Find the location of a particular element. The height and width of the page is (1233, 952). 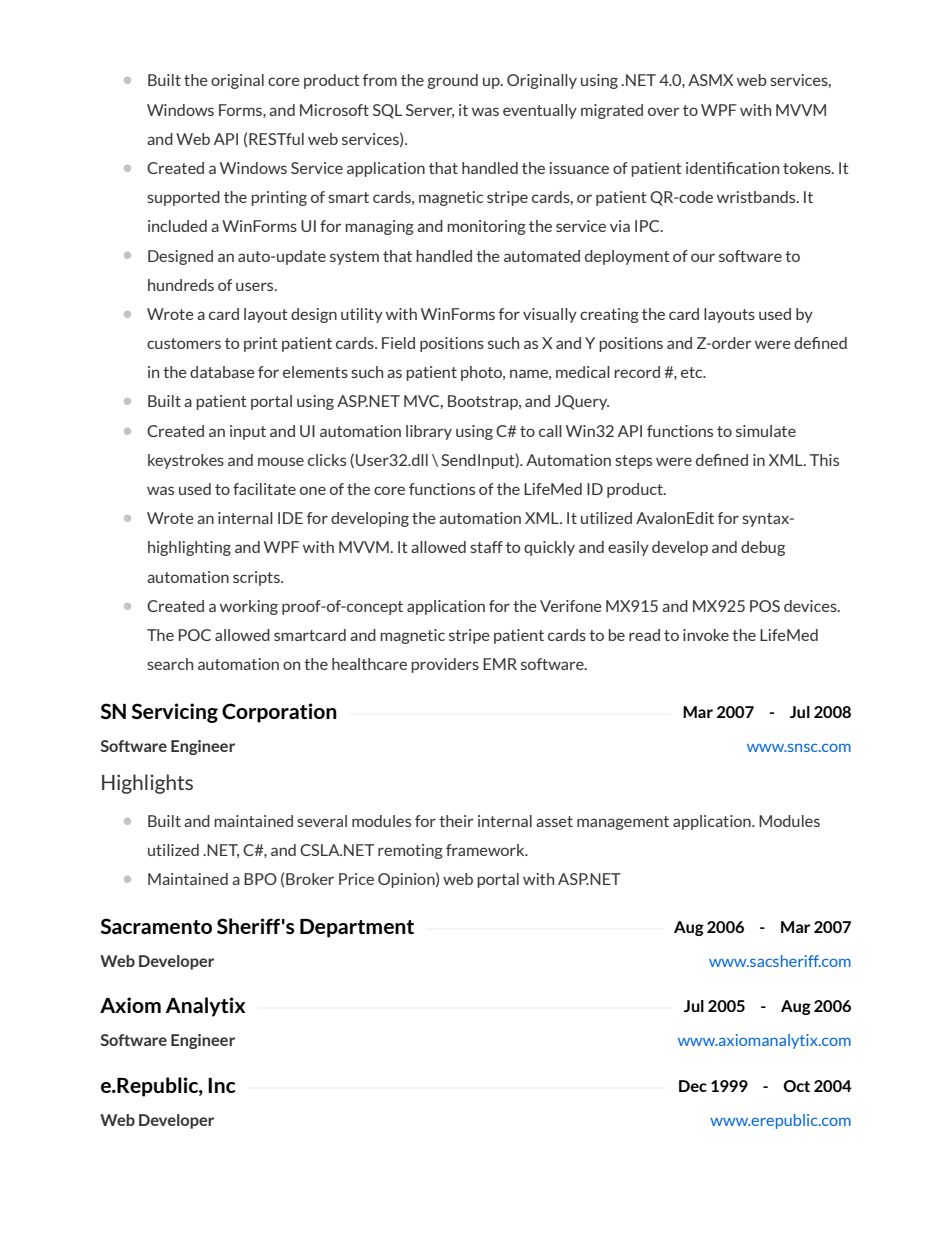

EMR is located at coordinates (500, 664).
